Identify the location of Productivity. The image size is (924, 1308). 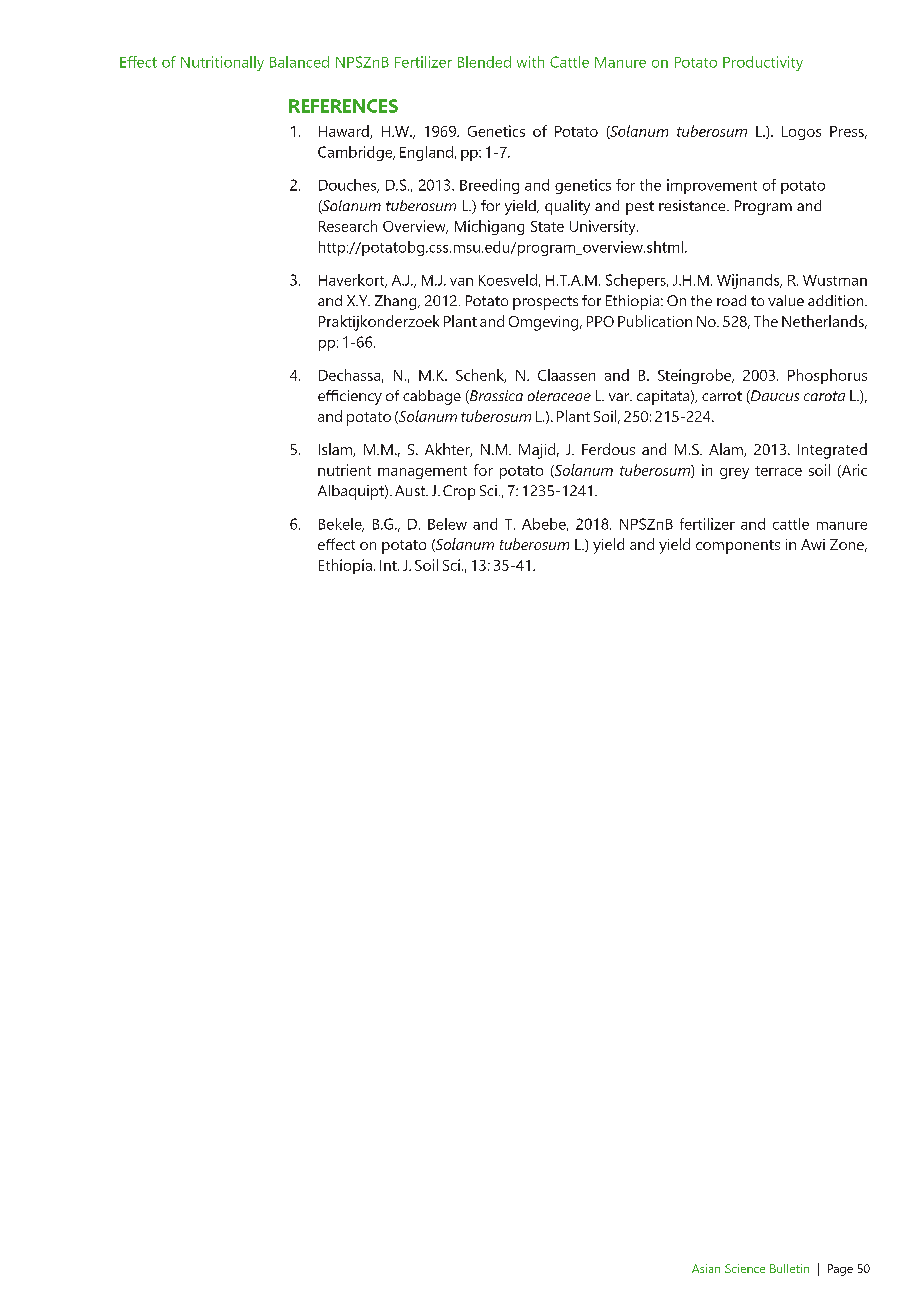
(763, 63).
